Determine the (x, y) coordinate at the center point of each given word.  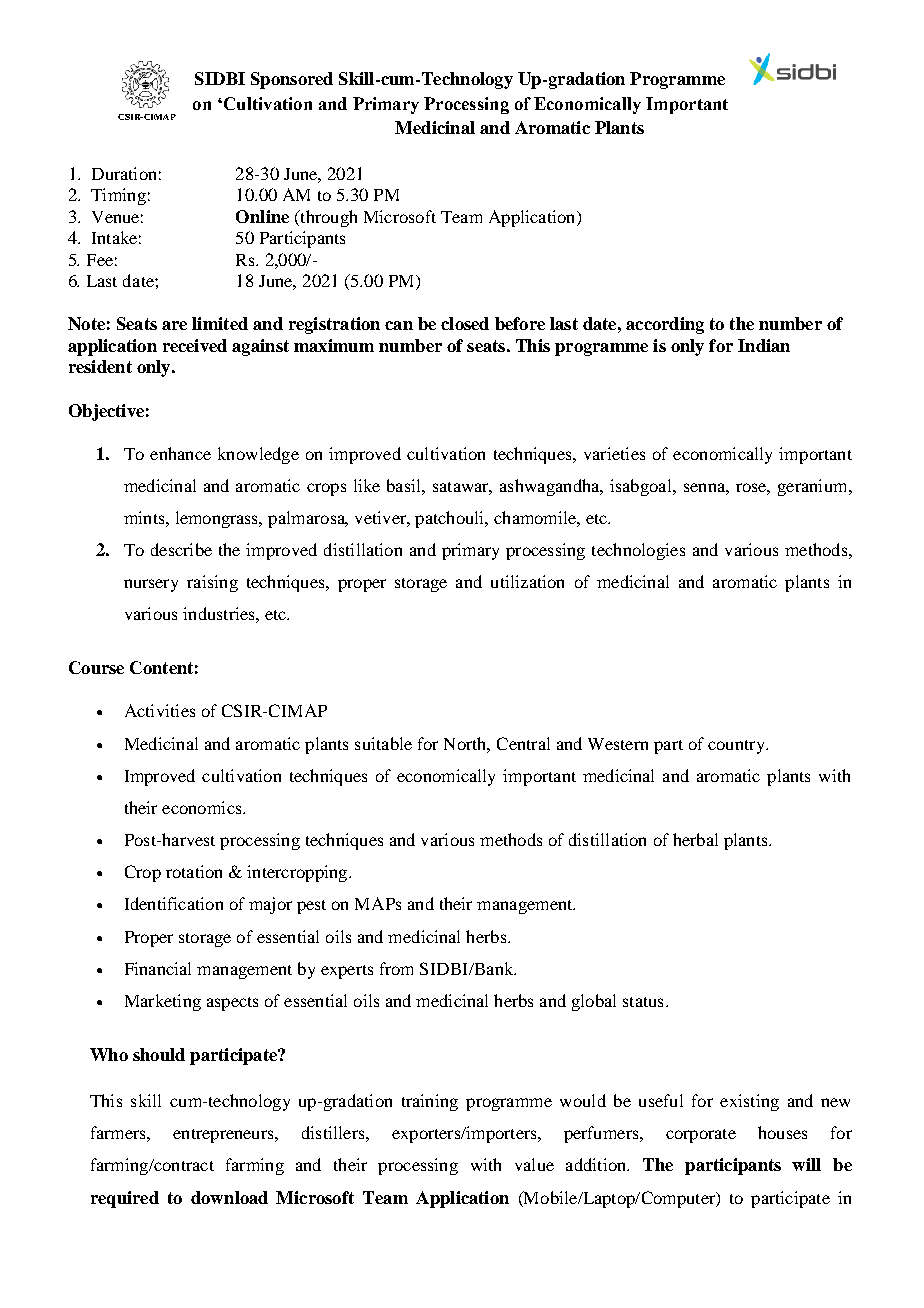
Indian (764, 345)
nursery (151, 585)
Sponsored (292, 80)
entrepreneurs (224, 1136)
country (737, 747)
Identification (174, 903)
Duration (124, 173)
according (665, 325)
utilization (527, 581)
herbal (695, 839)
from (396, 968)
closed (465, 323)
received (195, 345)
